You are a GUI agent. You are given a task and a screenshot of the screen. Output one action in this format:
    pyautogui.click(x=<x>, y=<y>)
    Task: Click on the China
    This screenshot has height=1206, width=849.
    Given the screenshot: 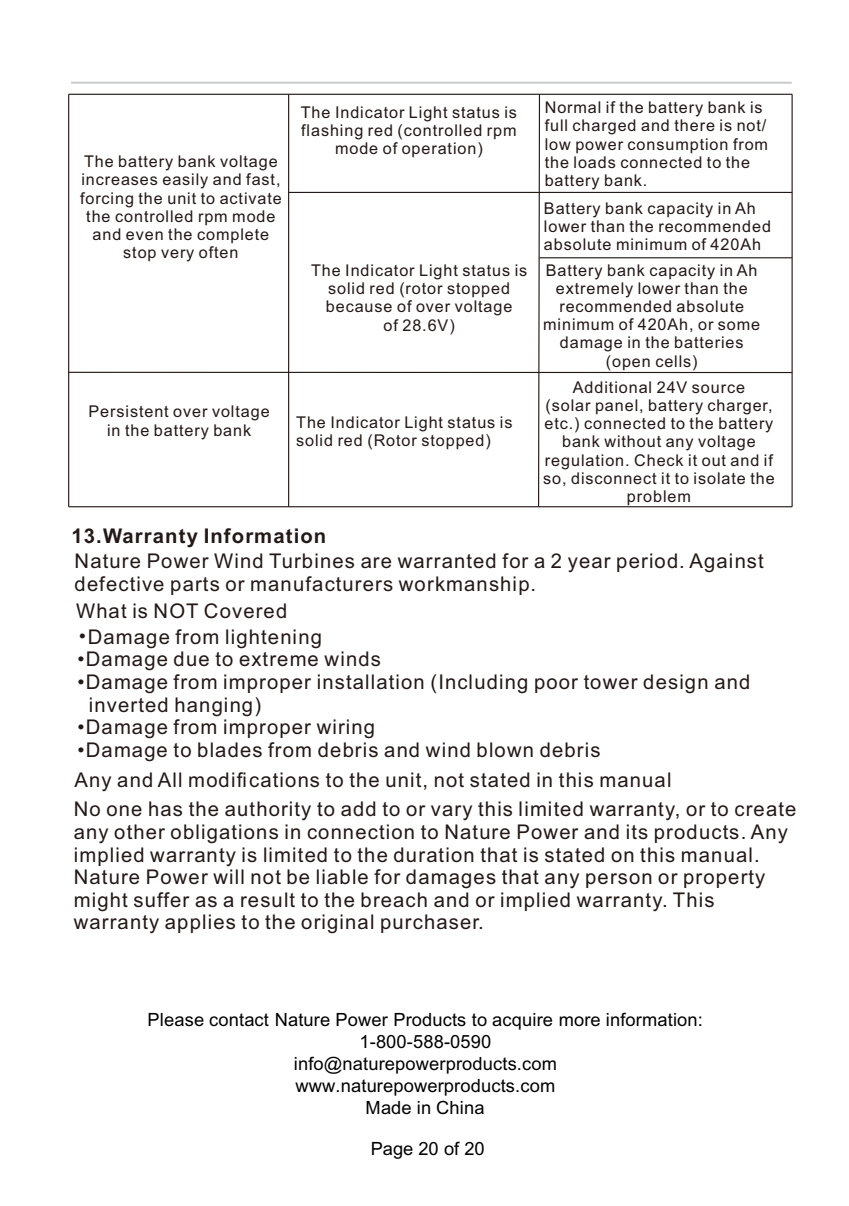 What is the action you would take?
    pyautogui.click(x=460, y=1107)
